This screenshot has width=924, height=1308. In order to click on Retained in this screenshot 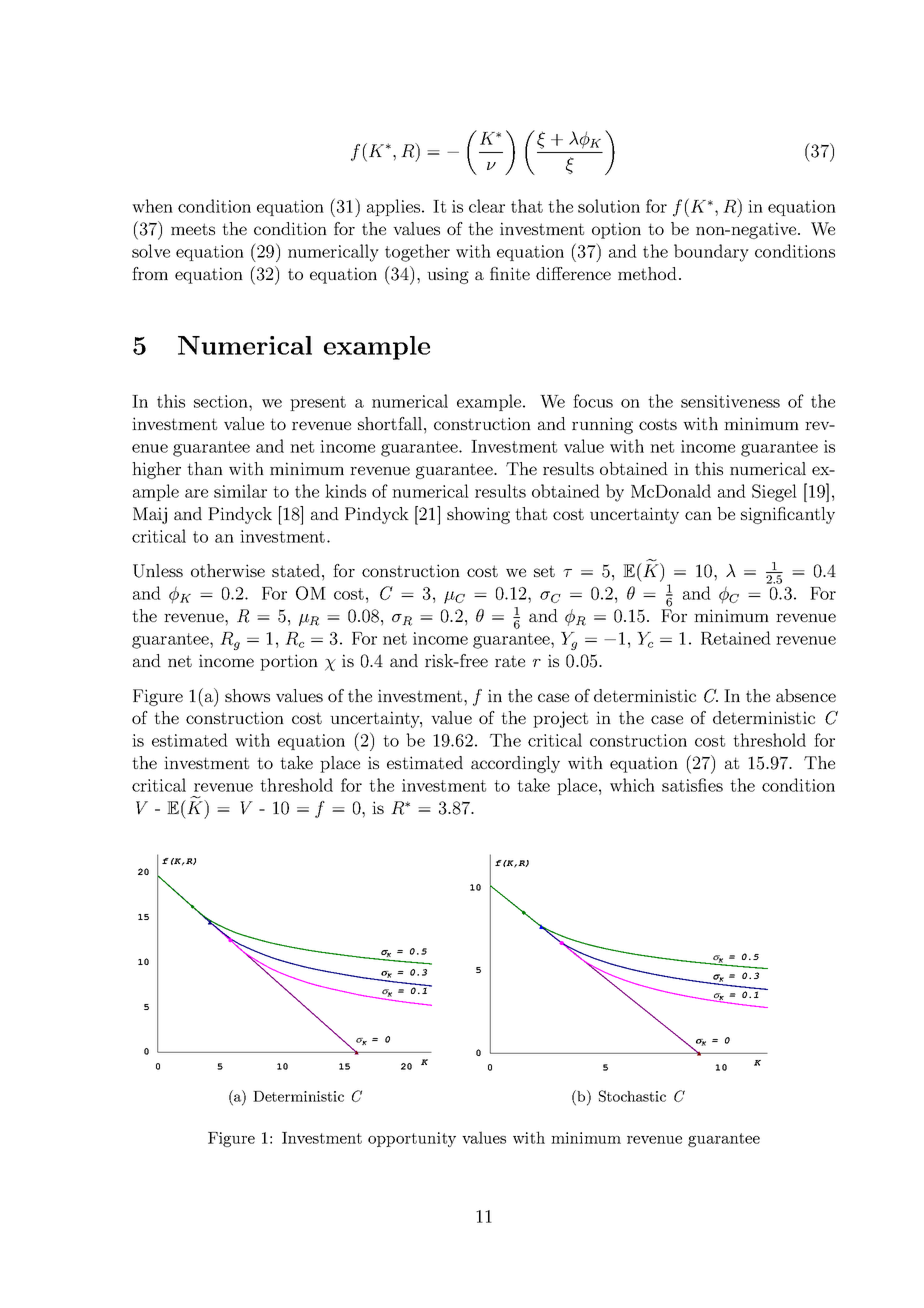, I will do `click(736, 638)`.
